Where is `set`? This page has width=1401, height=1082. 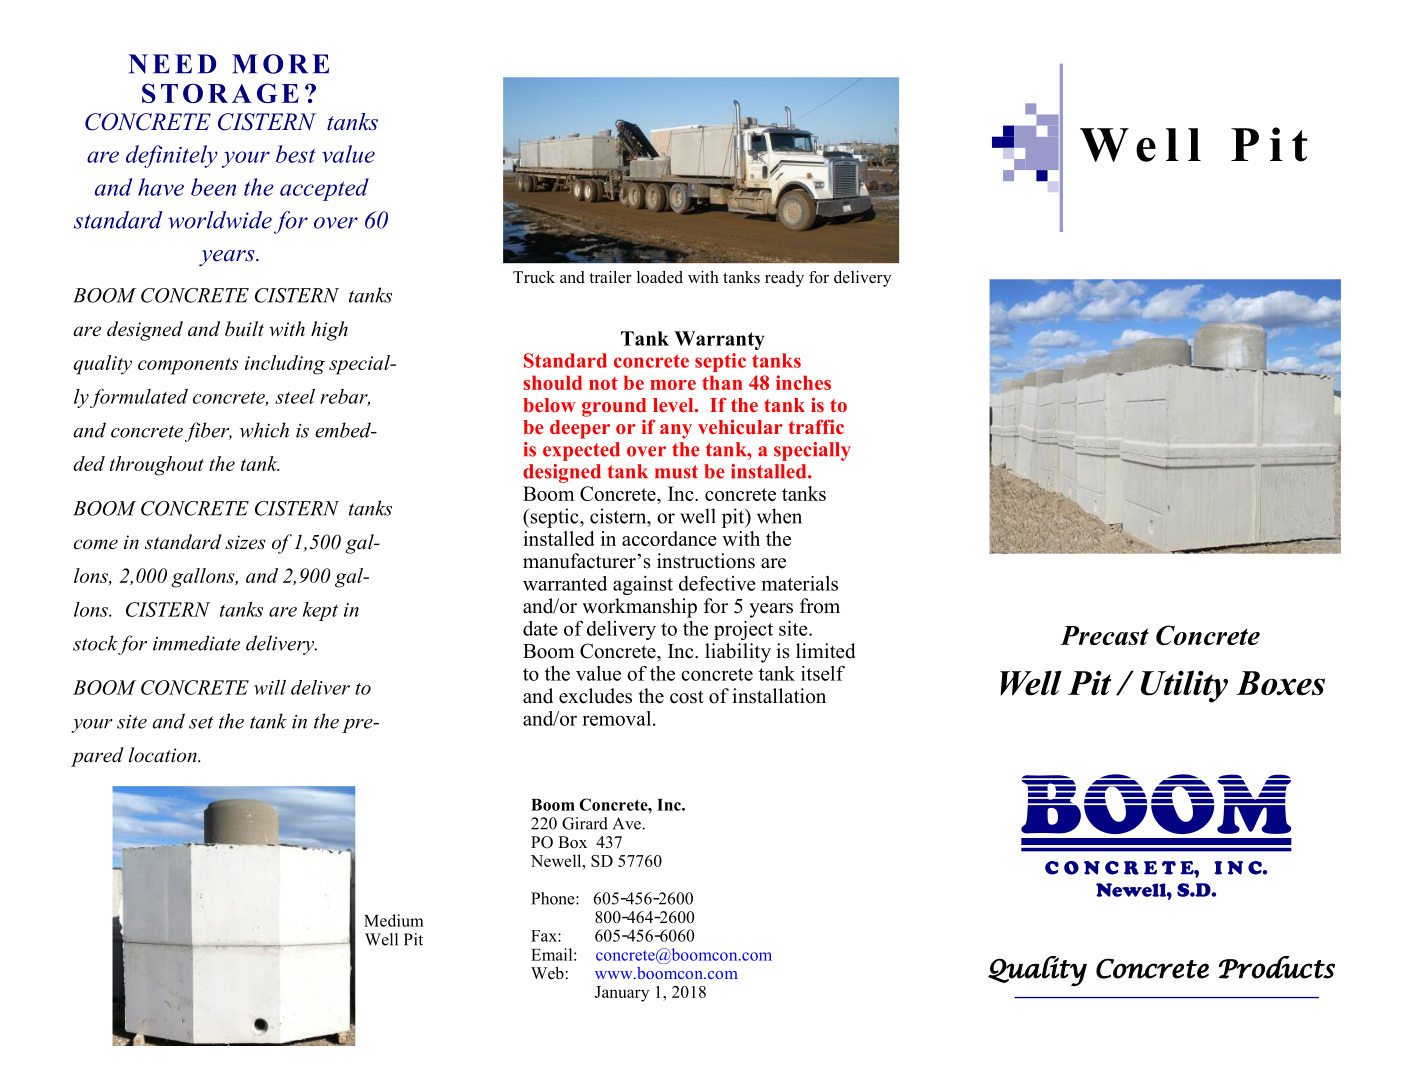 set is located at coordinates (201, 722).
